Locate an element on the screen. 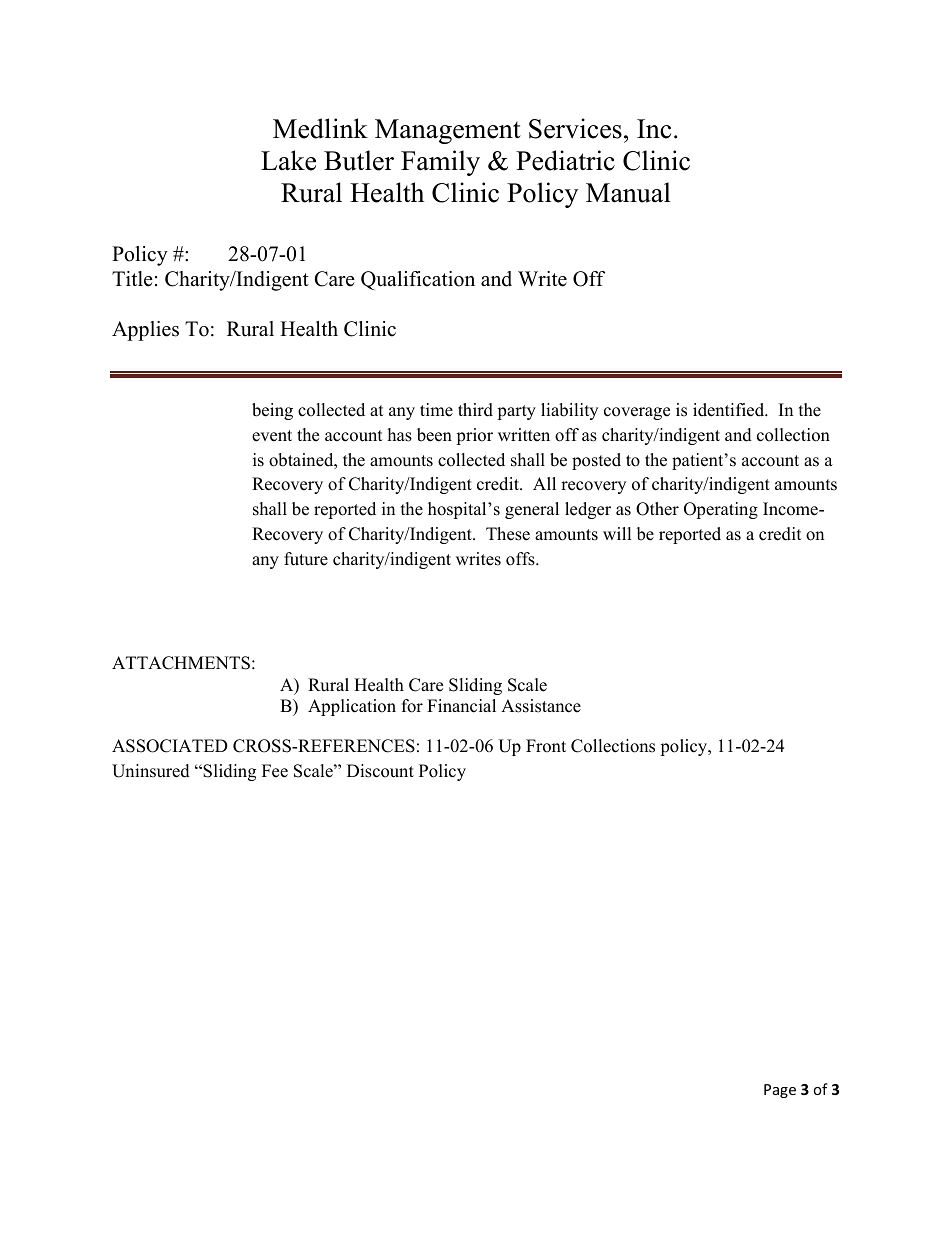  Family is located at coordinates (440, 163).
